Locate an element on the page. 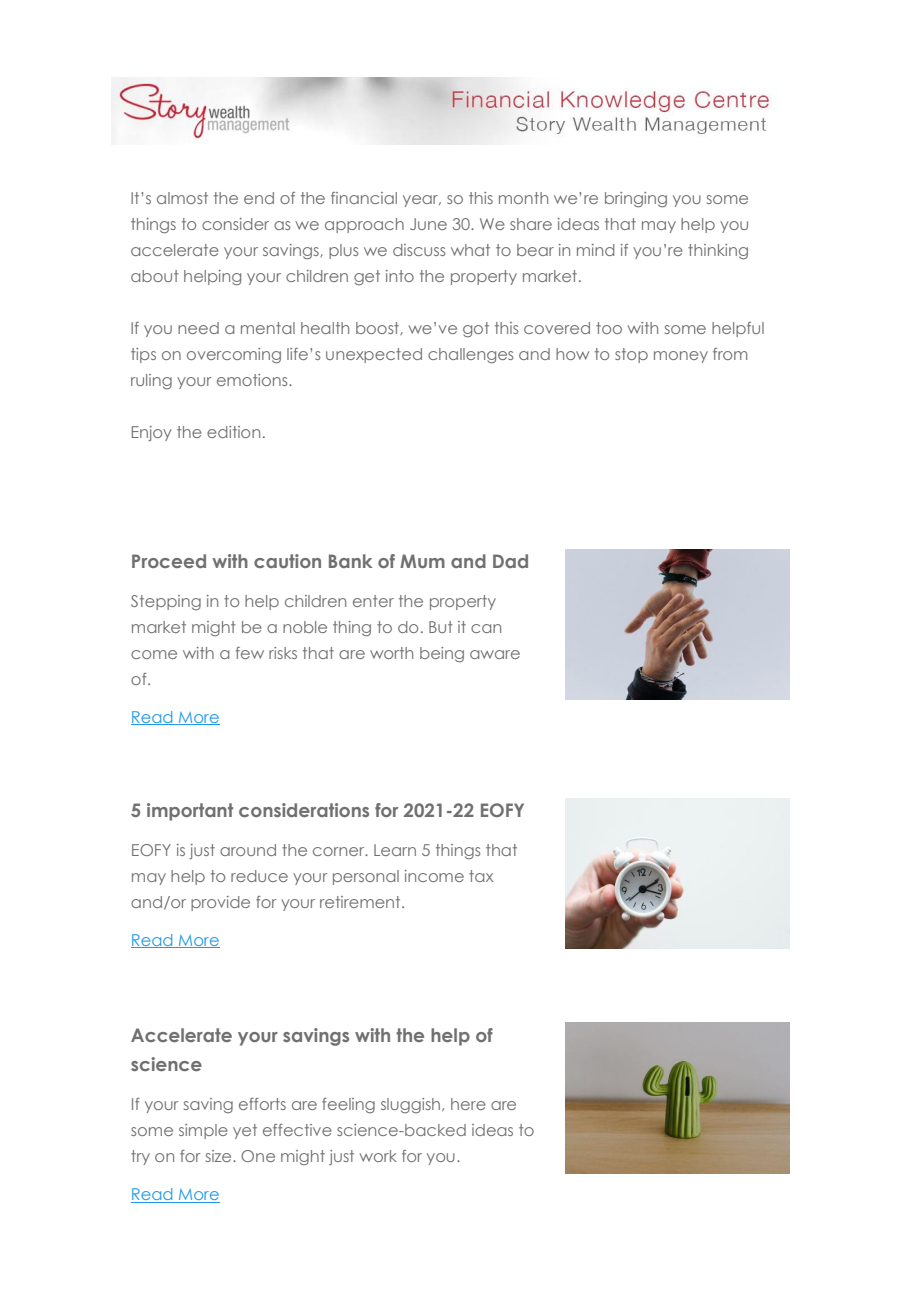 Image resolution: width=924 pixels, height=1308 pixels. simple is located at coordinates (203, 1131).
